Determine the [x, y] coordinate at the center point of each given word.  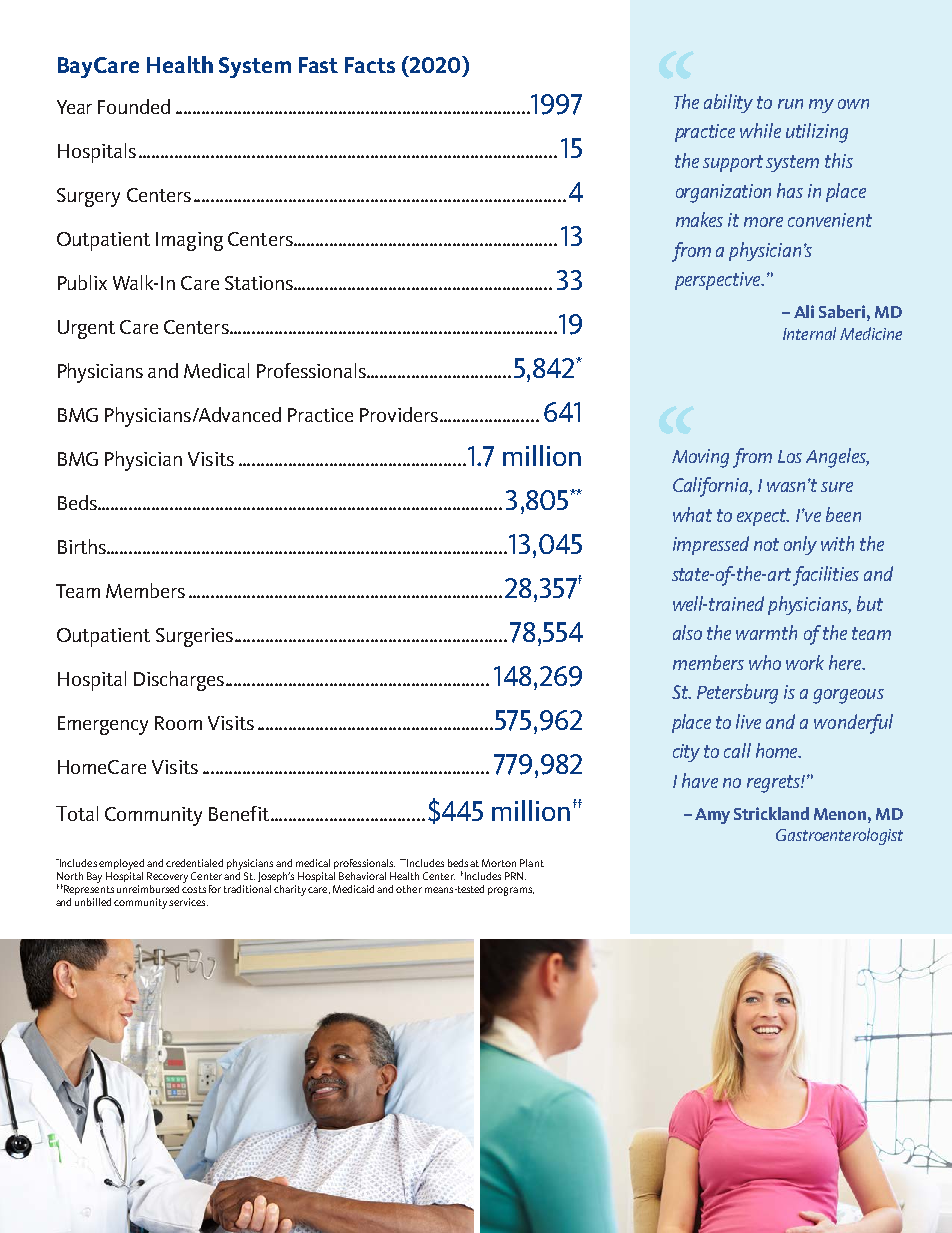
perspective [719, 281]
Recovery [167, 877]
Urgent [86, 329]
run [790, 104]
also [687, 632]
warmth [766, 632]
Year [74, 107]
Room [178, 723]
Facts [370, 65]
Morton [499, 863]
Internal [809, 333]
